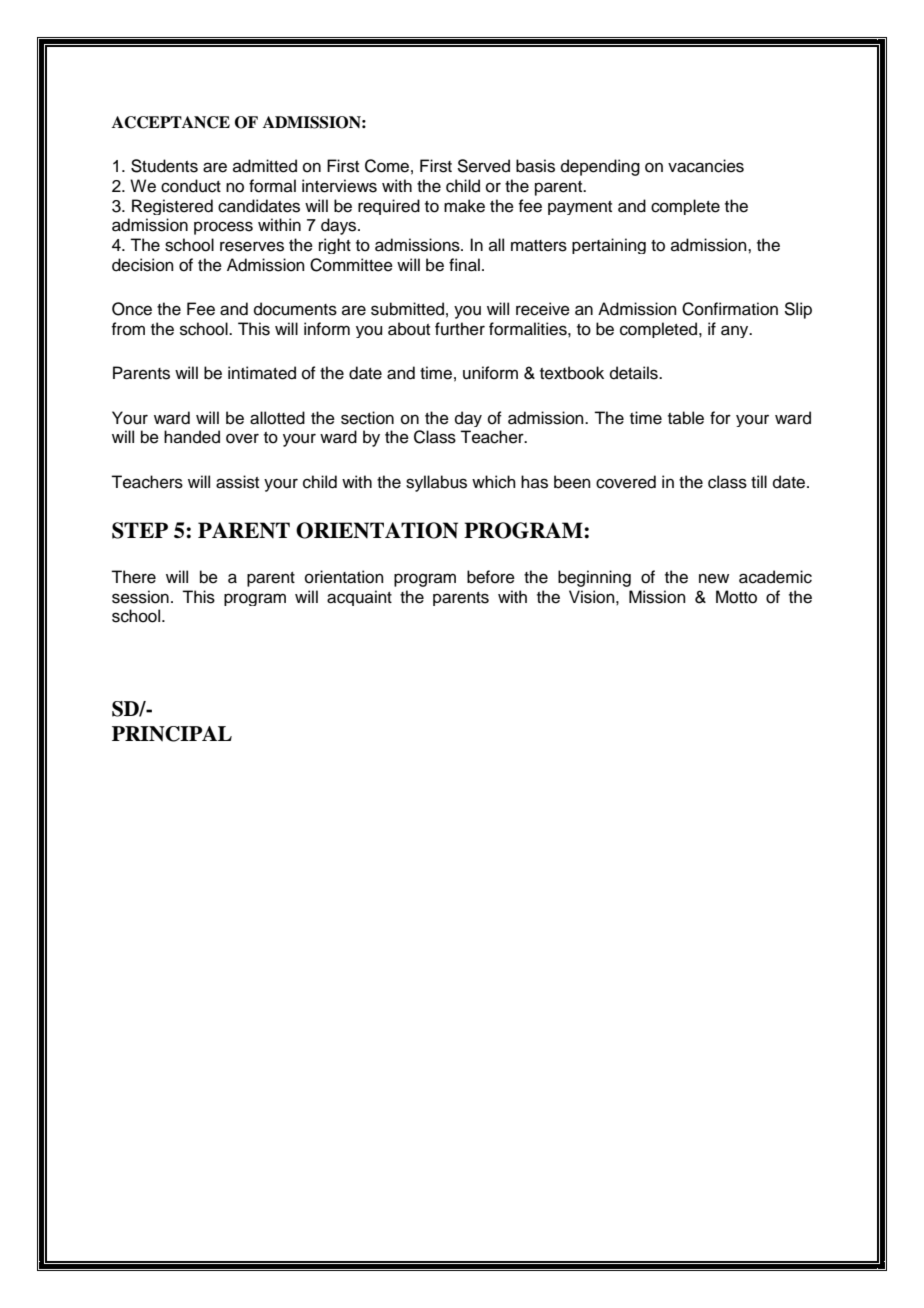 This document has height=1308, width=924. What do you see at coordinates (171, 122) in the document?
I see `ACCEPTANCE` at bounding box center [171, 122].
